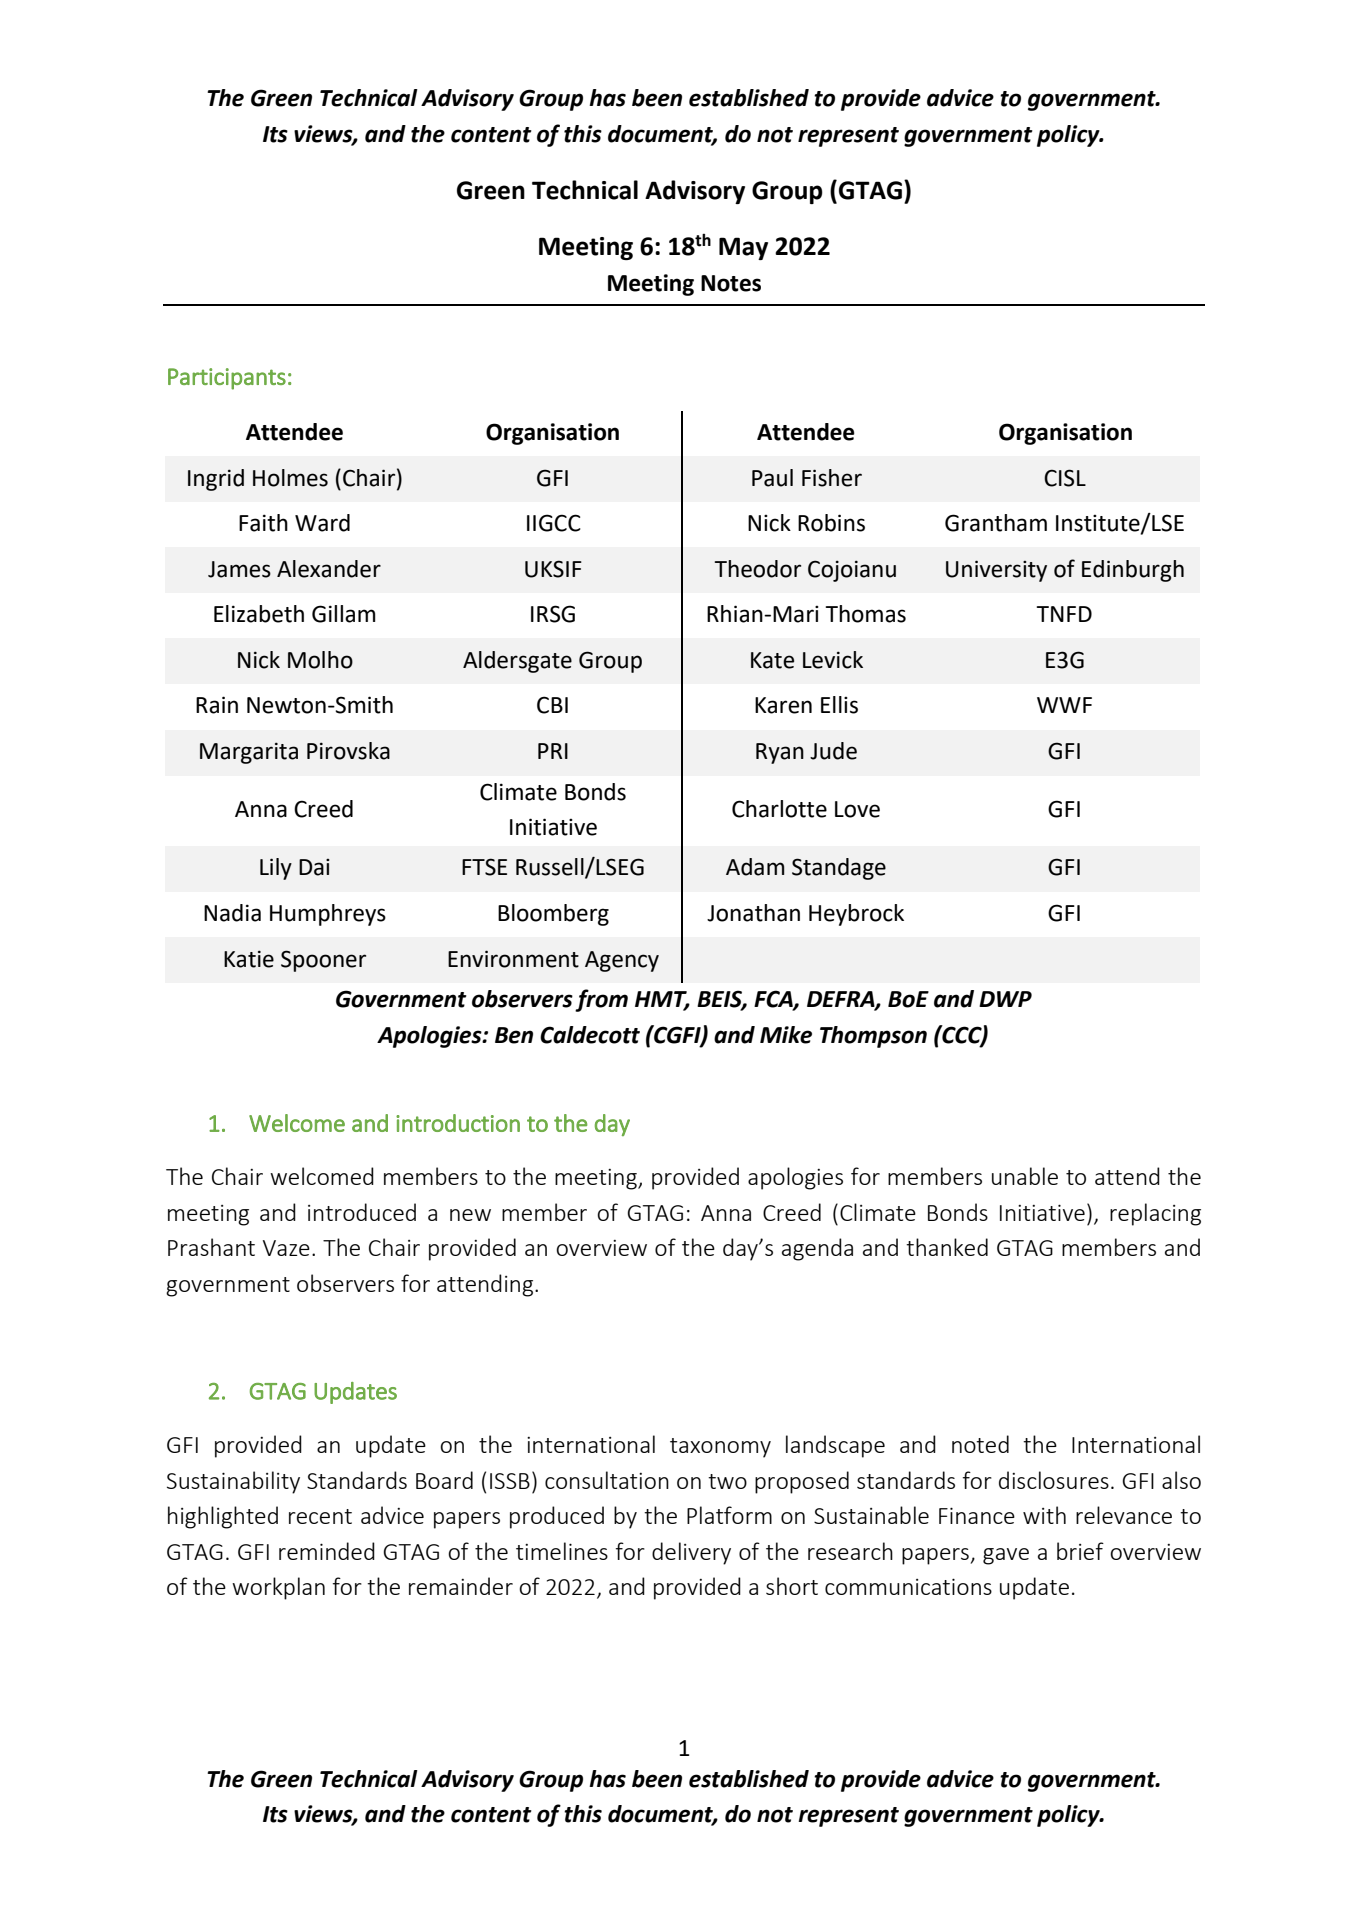 The width and height of the image is (1366, 1932). Describe the element at coordinates (227, 379) in the image. I see `Participants` at that location.
